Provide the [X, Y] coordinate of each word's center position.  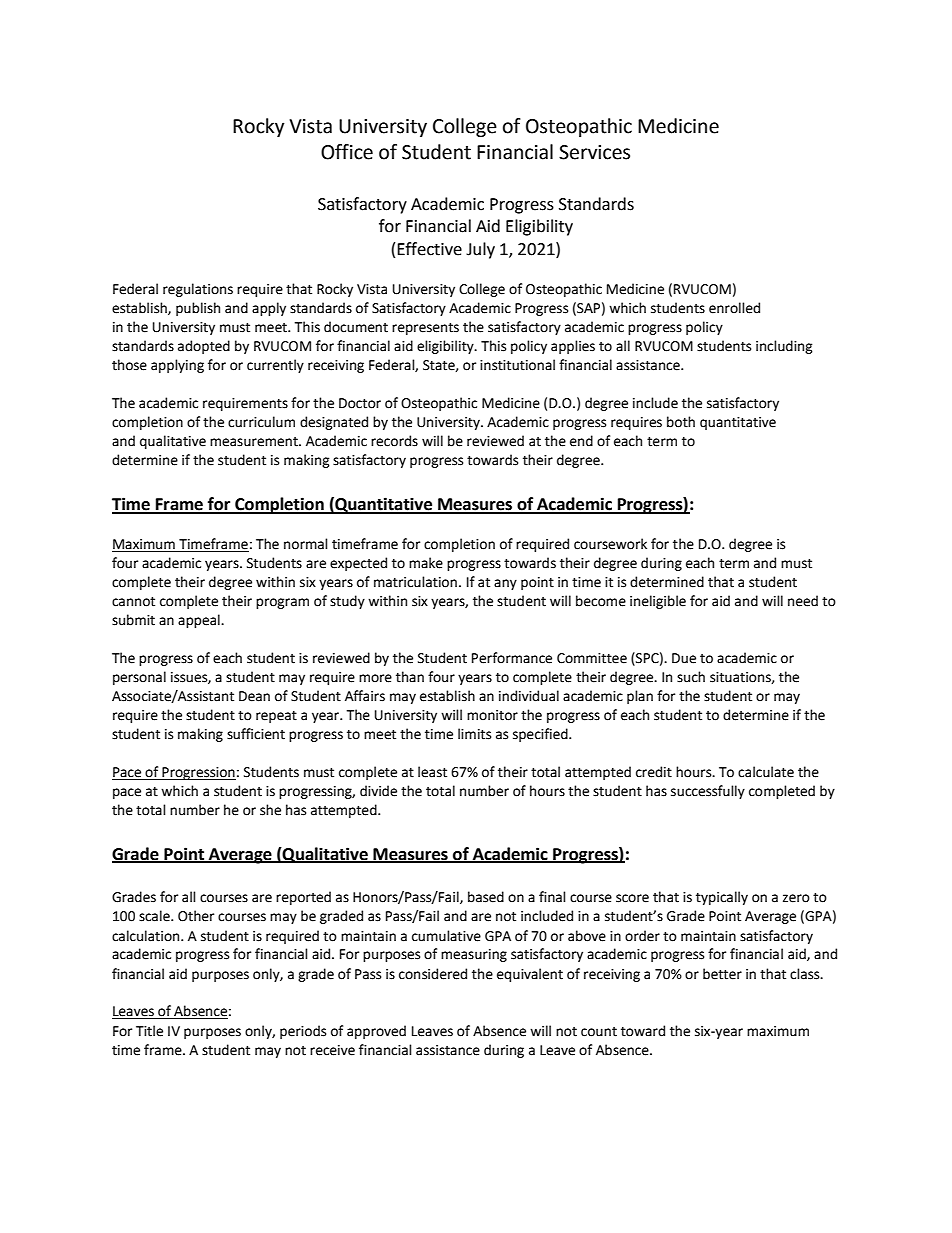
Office [347, 152]
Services [594, 152]
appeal [200, 621]
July [480, 250]
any [505, 584]
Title [149, 1031]
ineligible [658, 602]
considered [433, 974]
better [722, 974]
